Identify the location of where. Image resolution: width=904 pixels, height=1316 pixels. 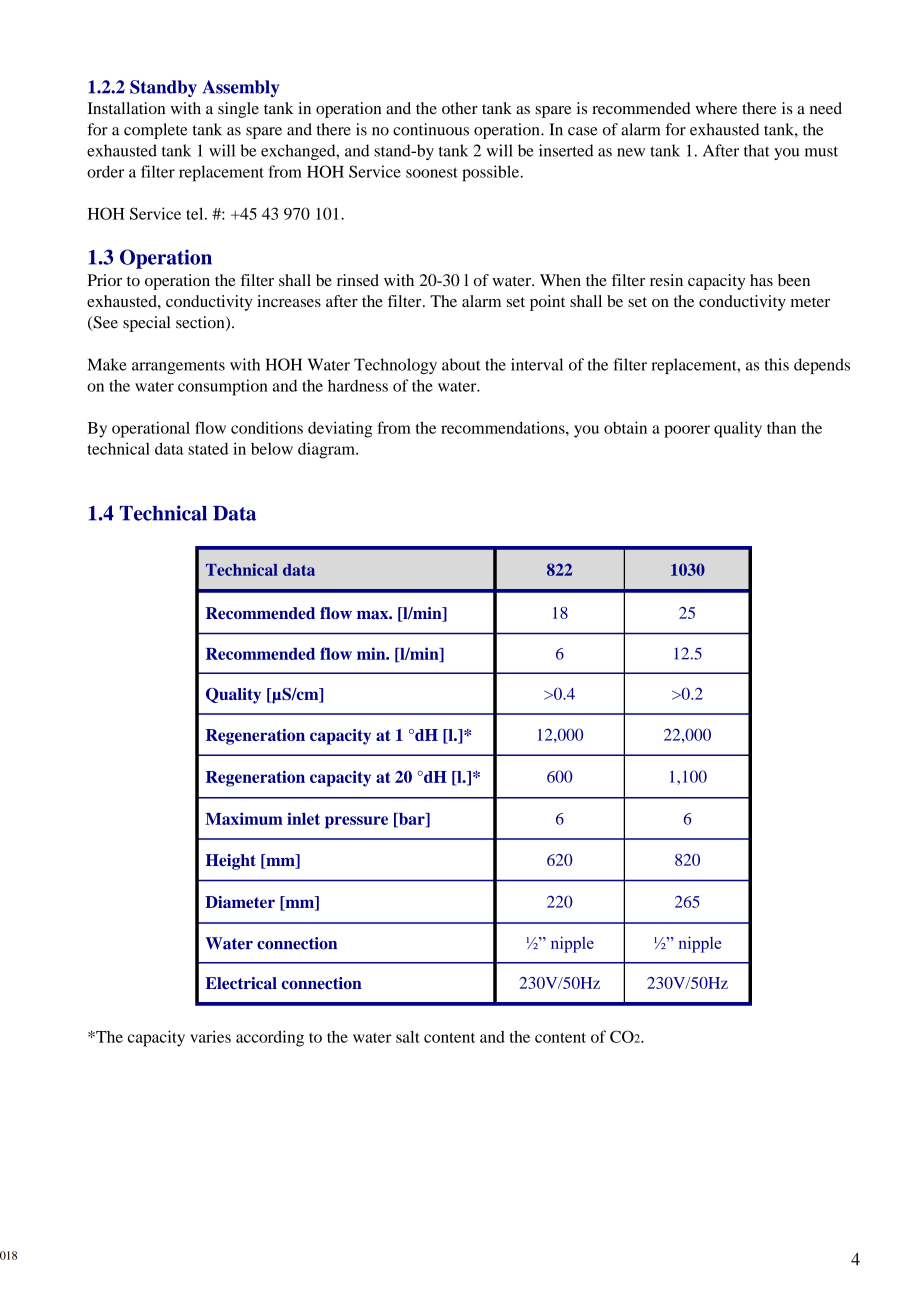
(716, 108).
